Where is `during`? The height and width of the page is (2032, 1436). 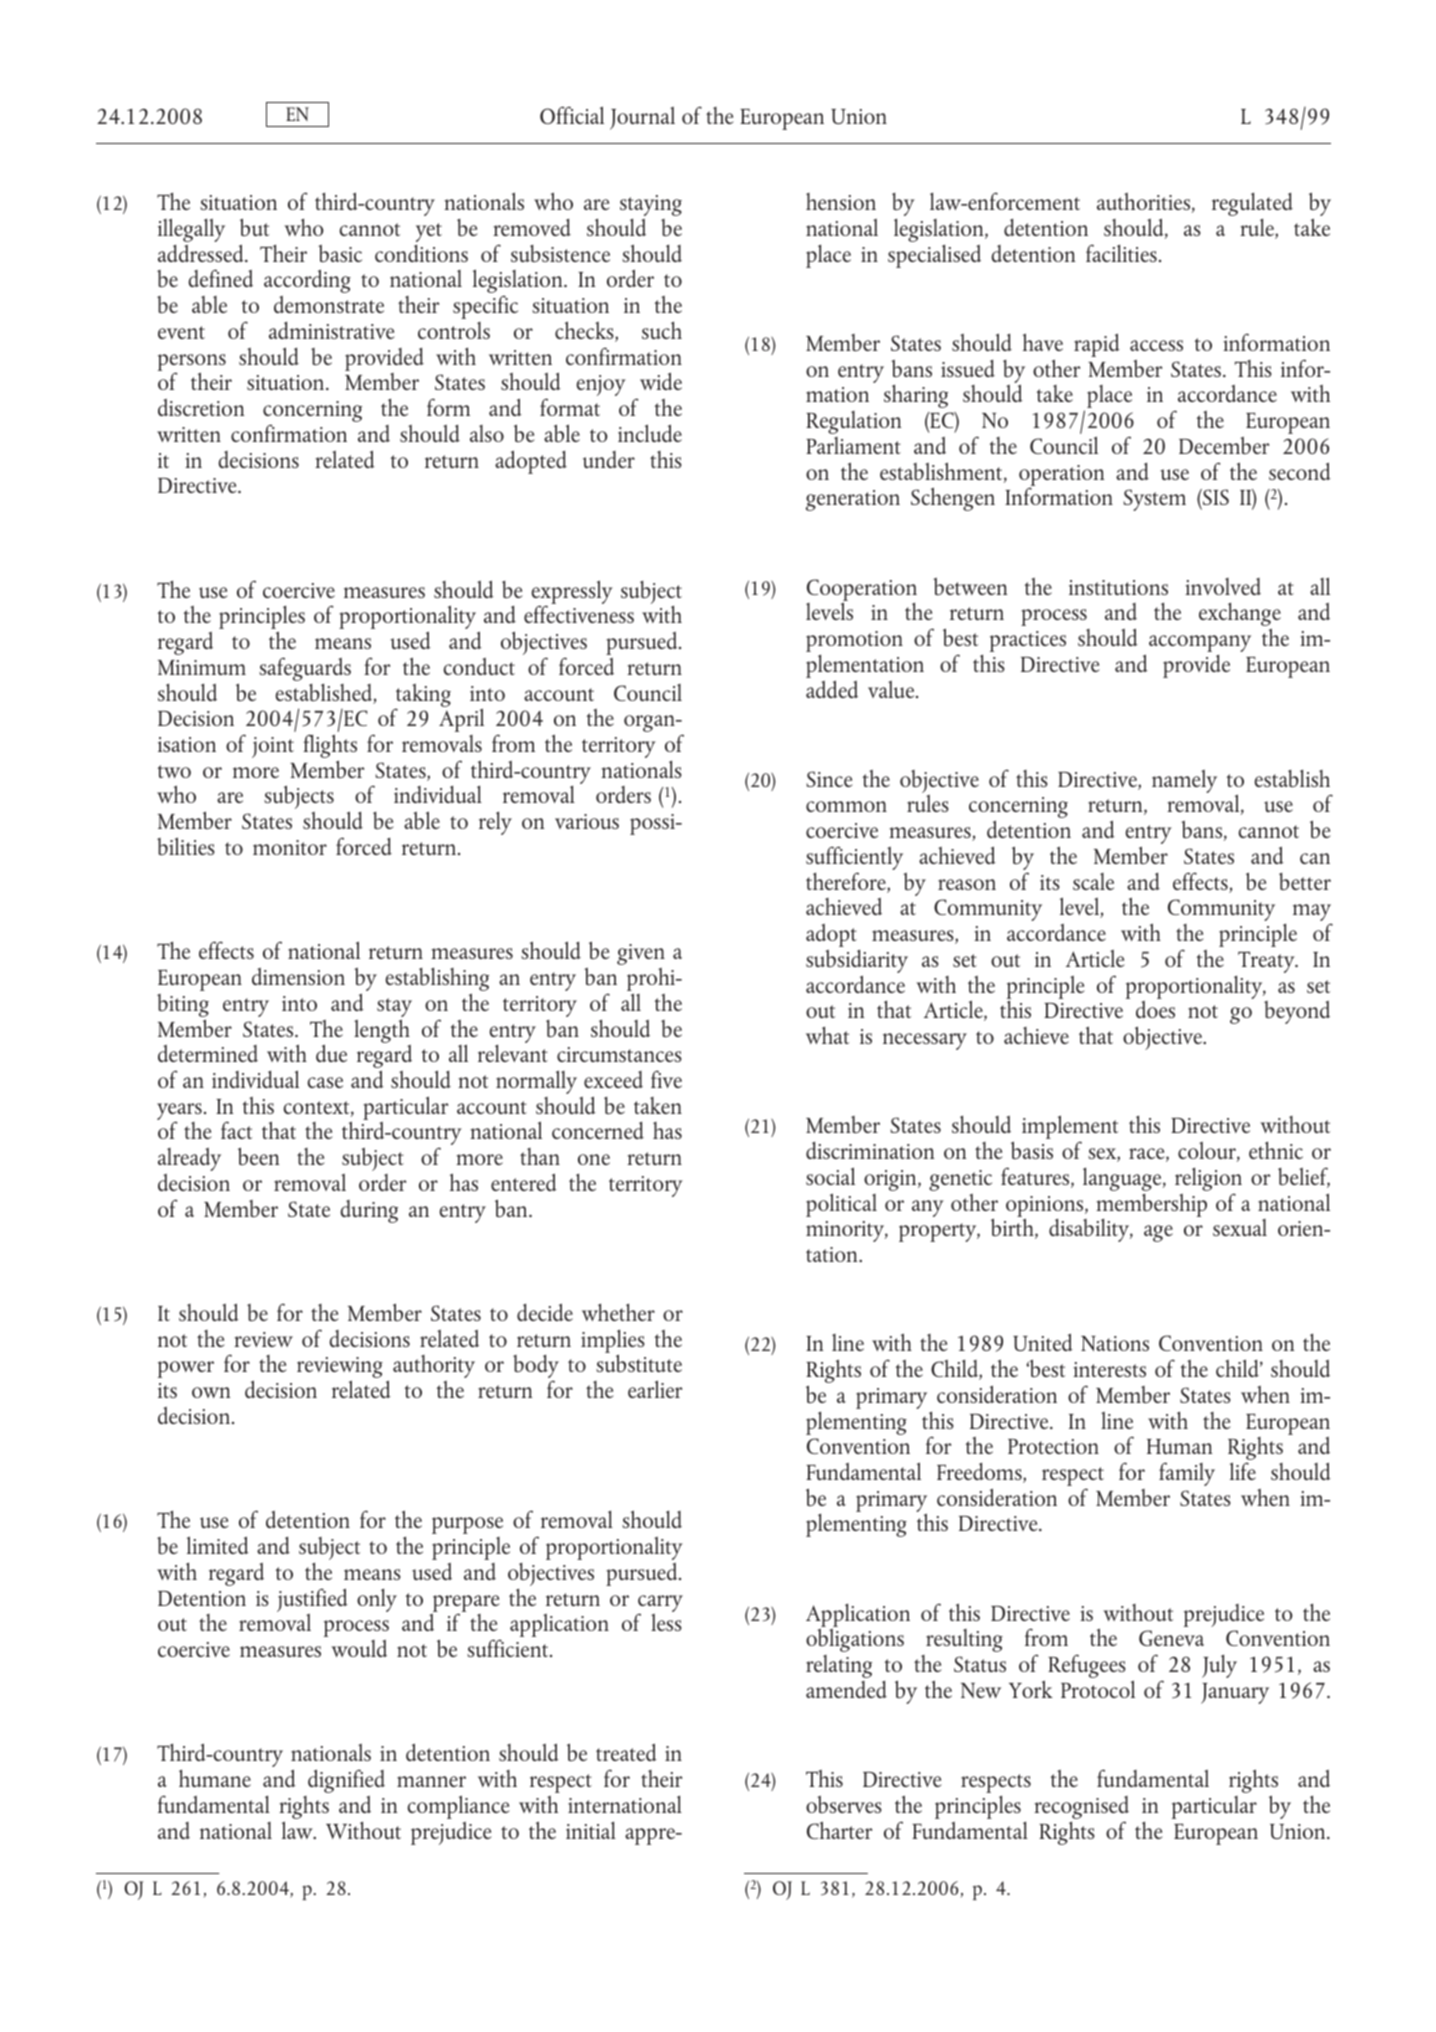
during is located at coordinates (369, 1211).
